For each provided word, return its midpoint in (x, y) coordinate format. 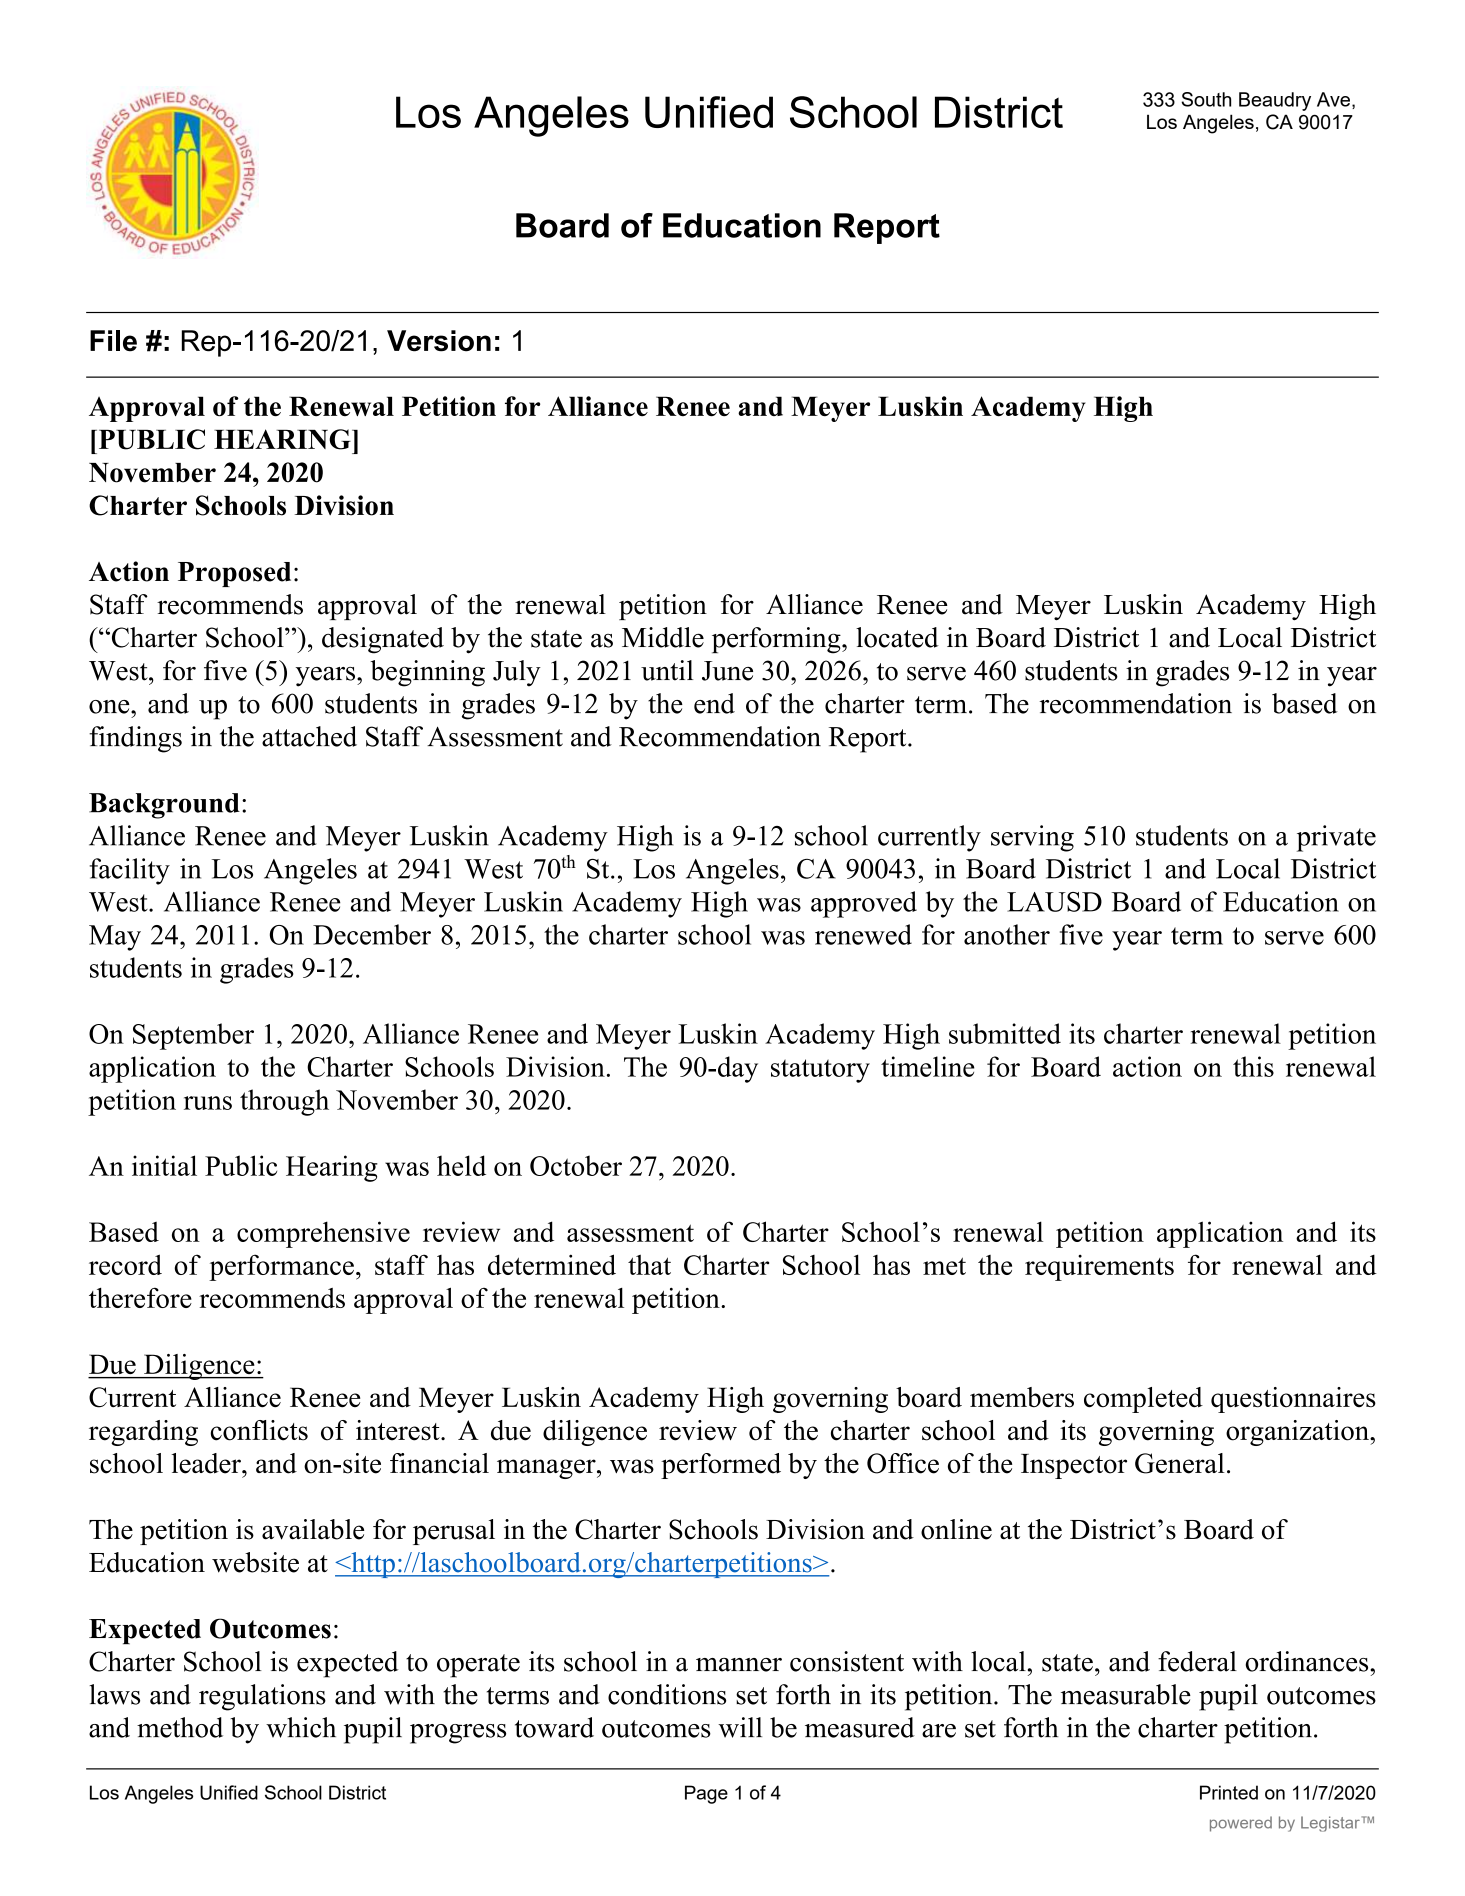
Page (706, 1794)
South (1206, 99)
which (301, 1727)
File (113, 341)
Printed (1229, 1792)
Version (439, 341)
